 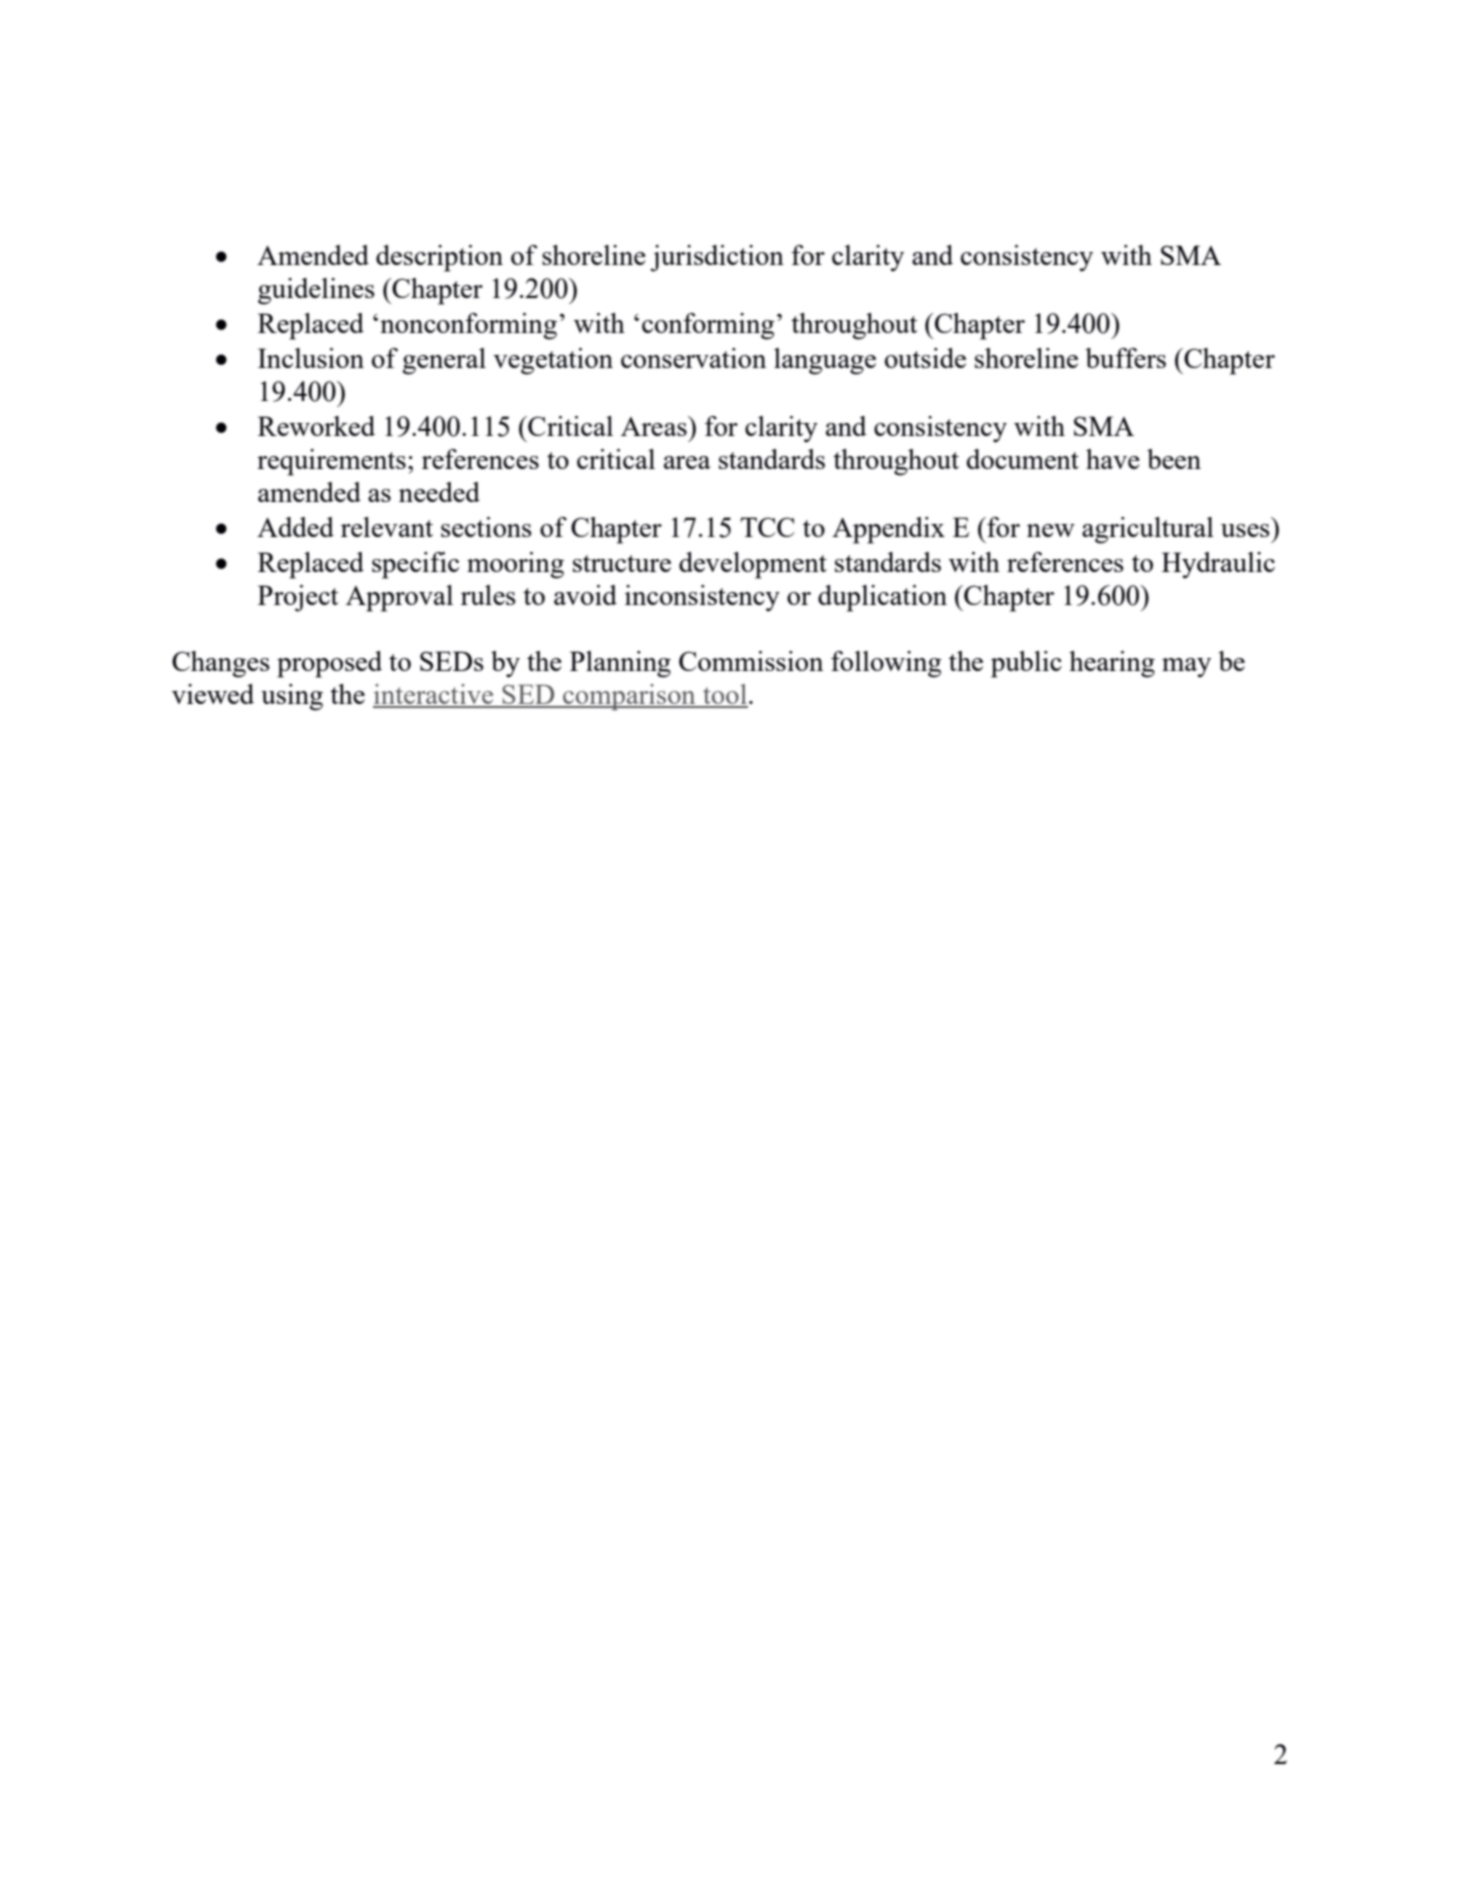 What do you see at coordinates (292, 697) in the image?
I see `using` at bounding box center [292, 697].
